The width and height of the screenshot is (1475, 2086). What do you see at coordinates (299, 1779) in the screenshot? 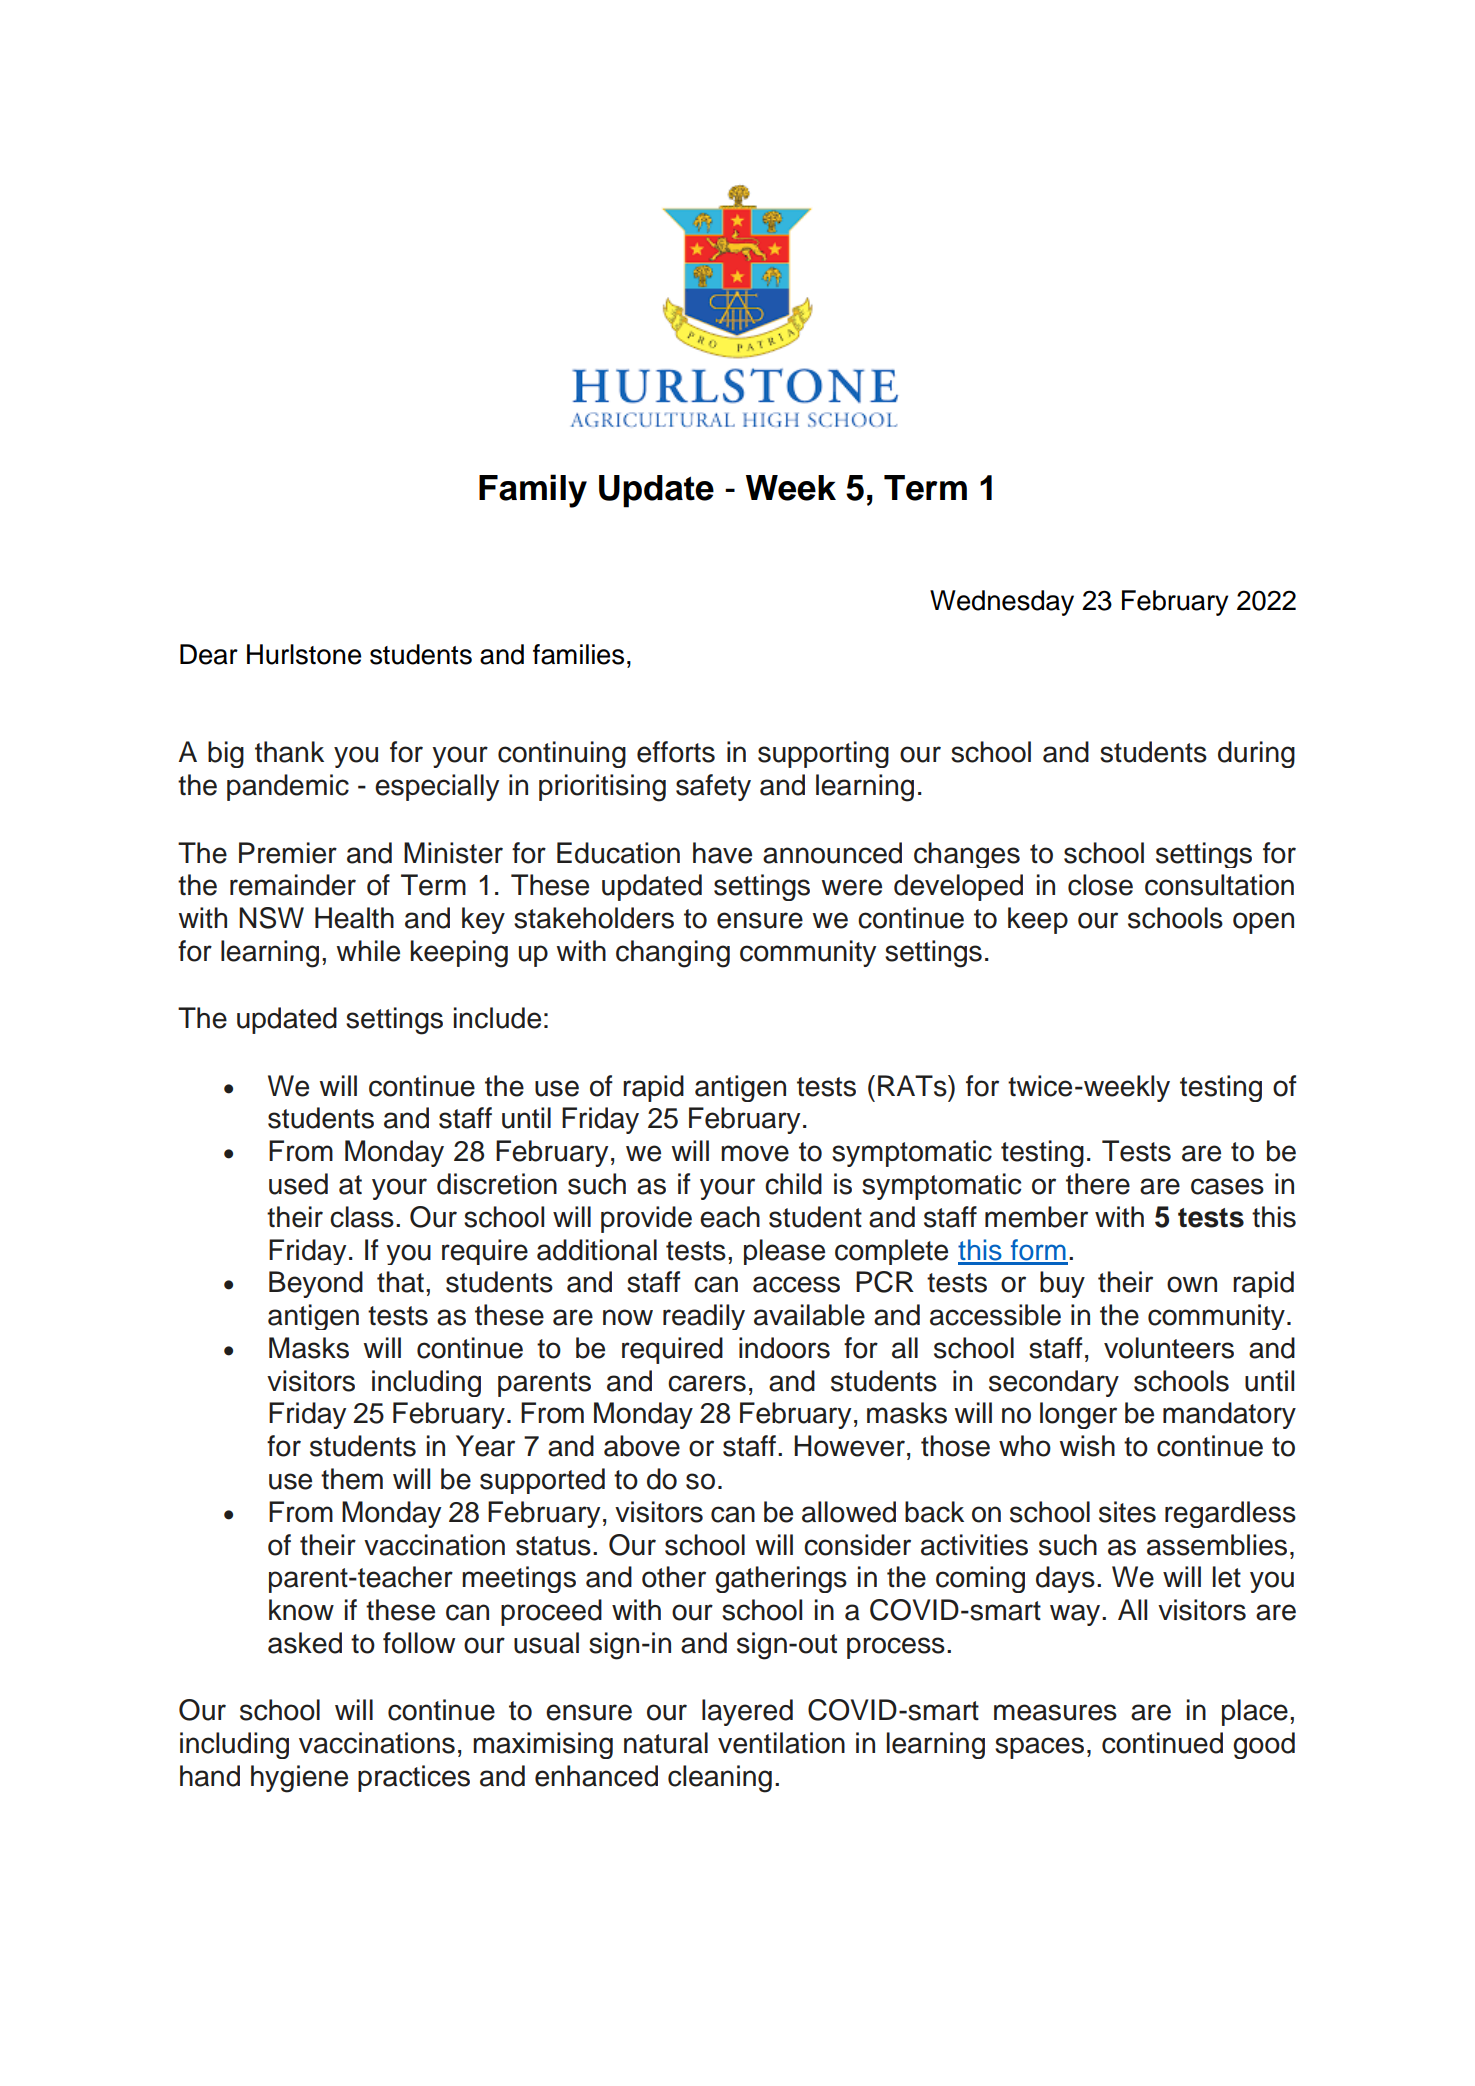
I see `hygiene` at bounding box center [299, 1779].
